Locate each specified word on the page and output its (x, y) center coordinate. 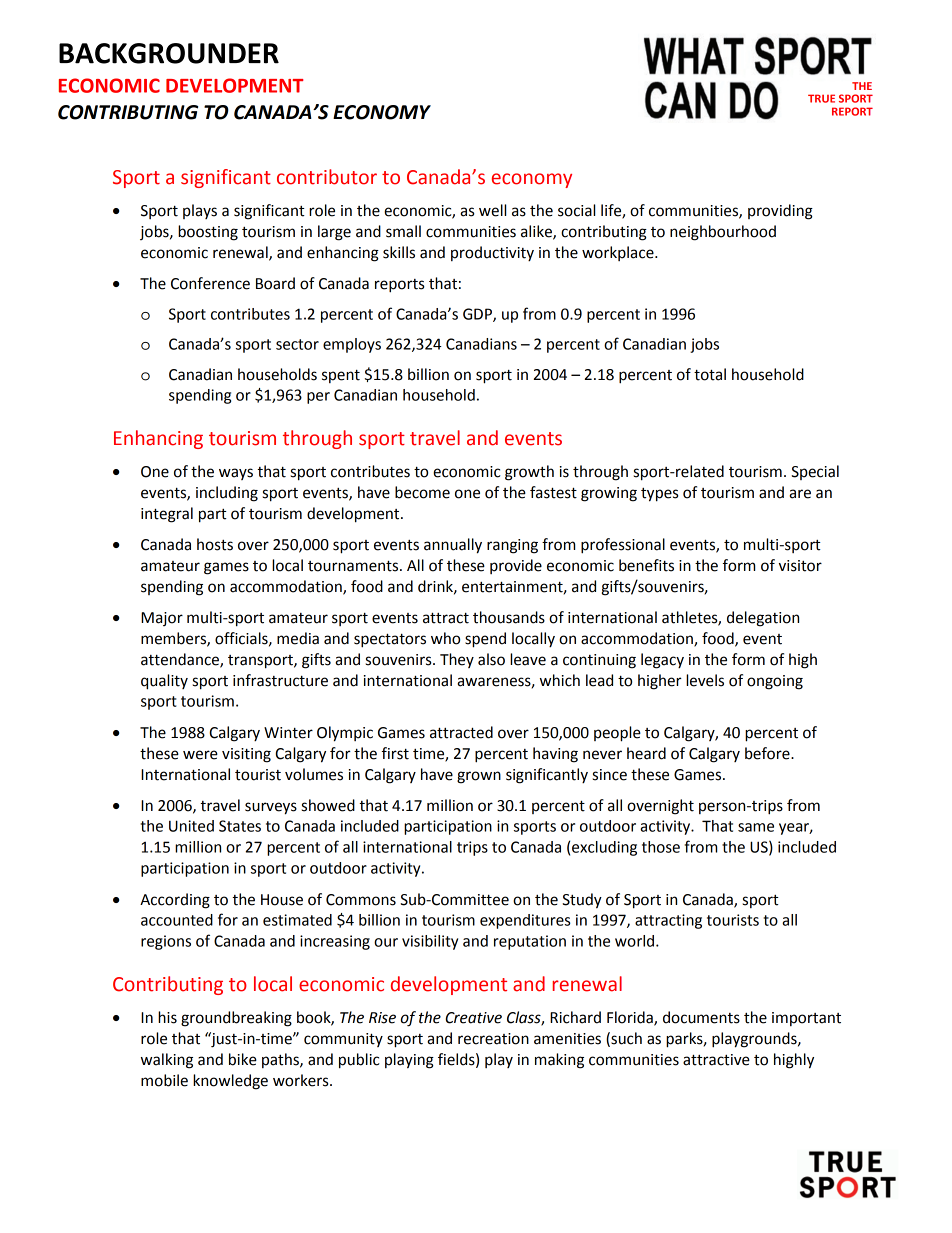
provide (516, 566)
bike (243, 1059)
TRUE (821, 98)
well (492, 210)
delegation (763, 619)
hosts (215, 544)
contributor (327, 177)
